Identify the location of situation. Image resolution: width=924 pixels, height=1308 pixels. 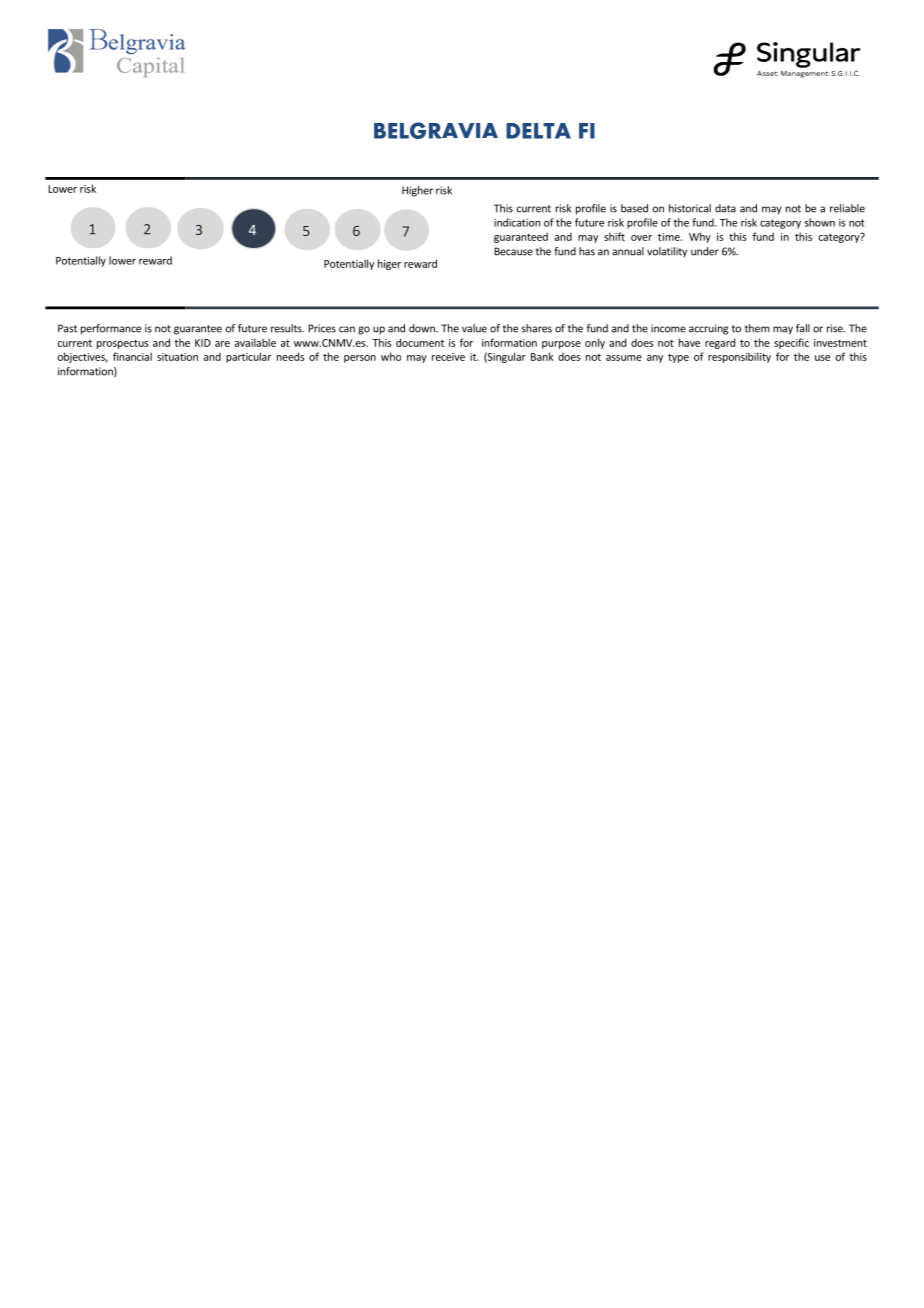
(177, 357).
